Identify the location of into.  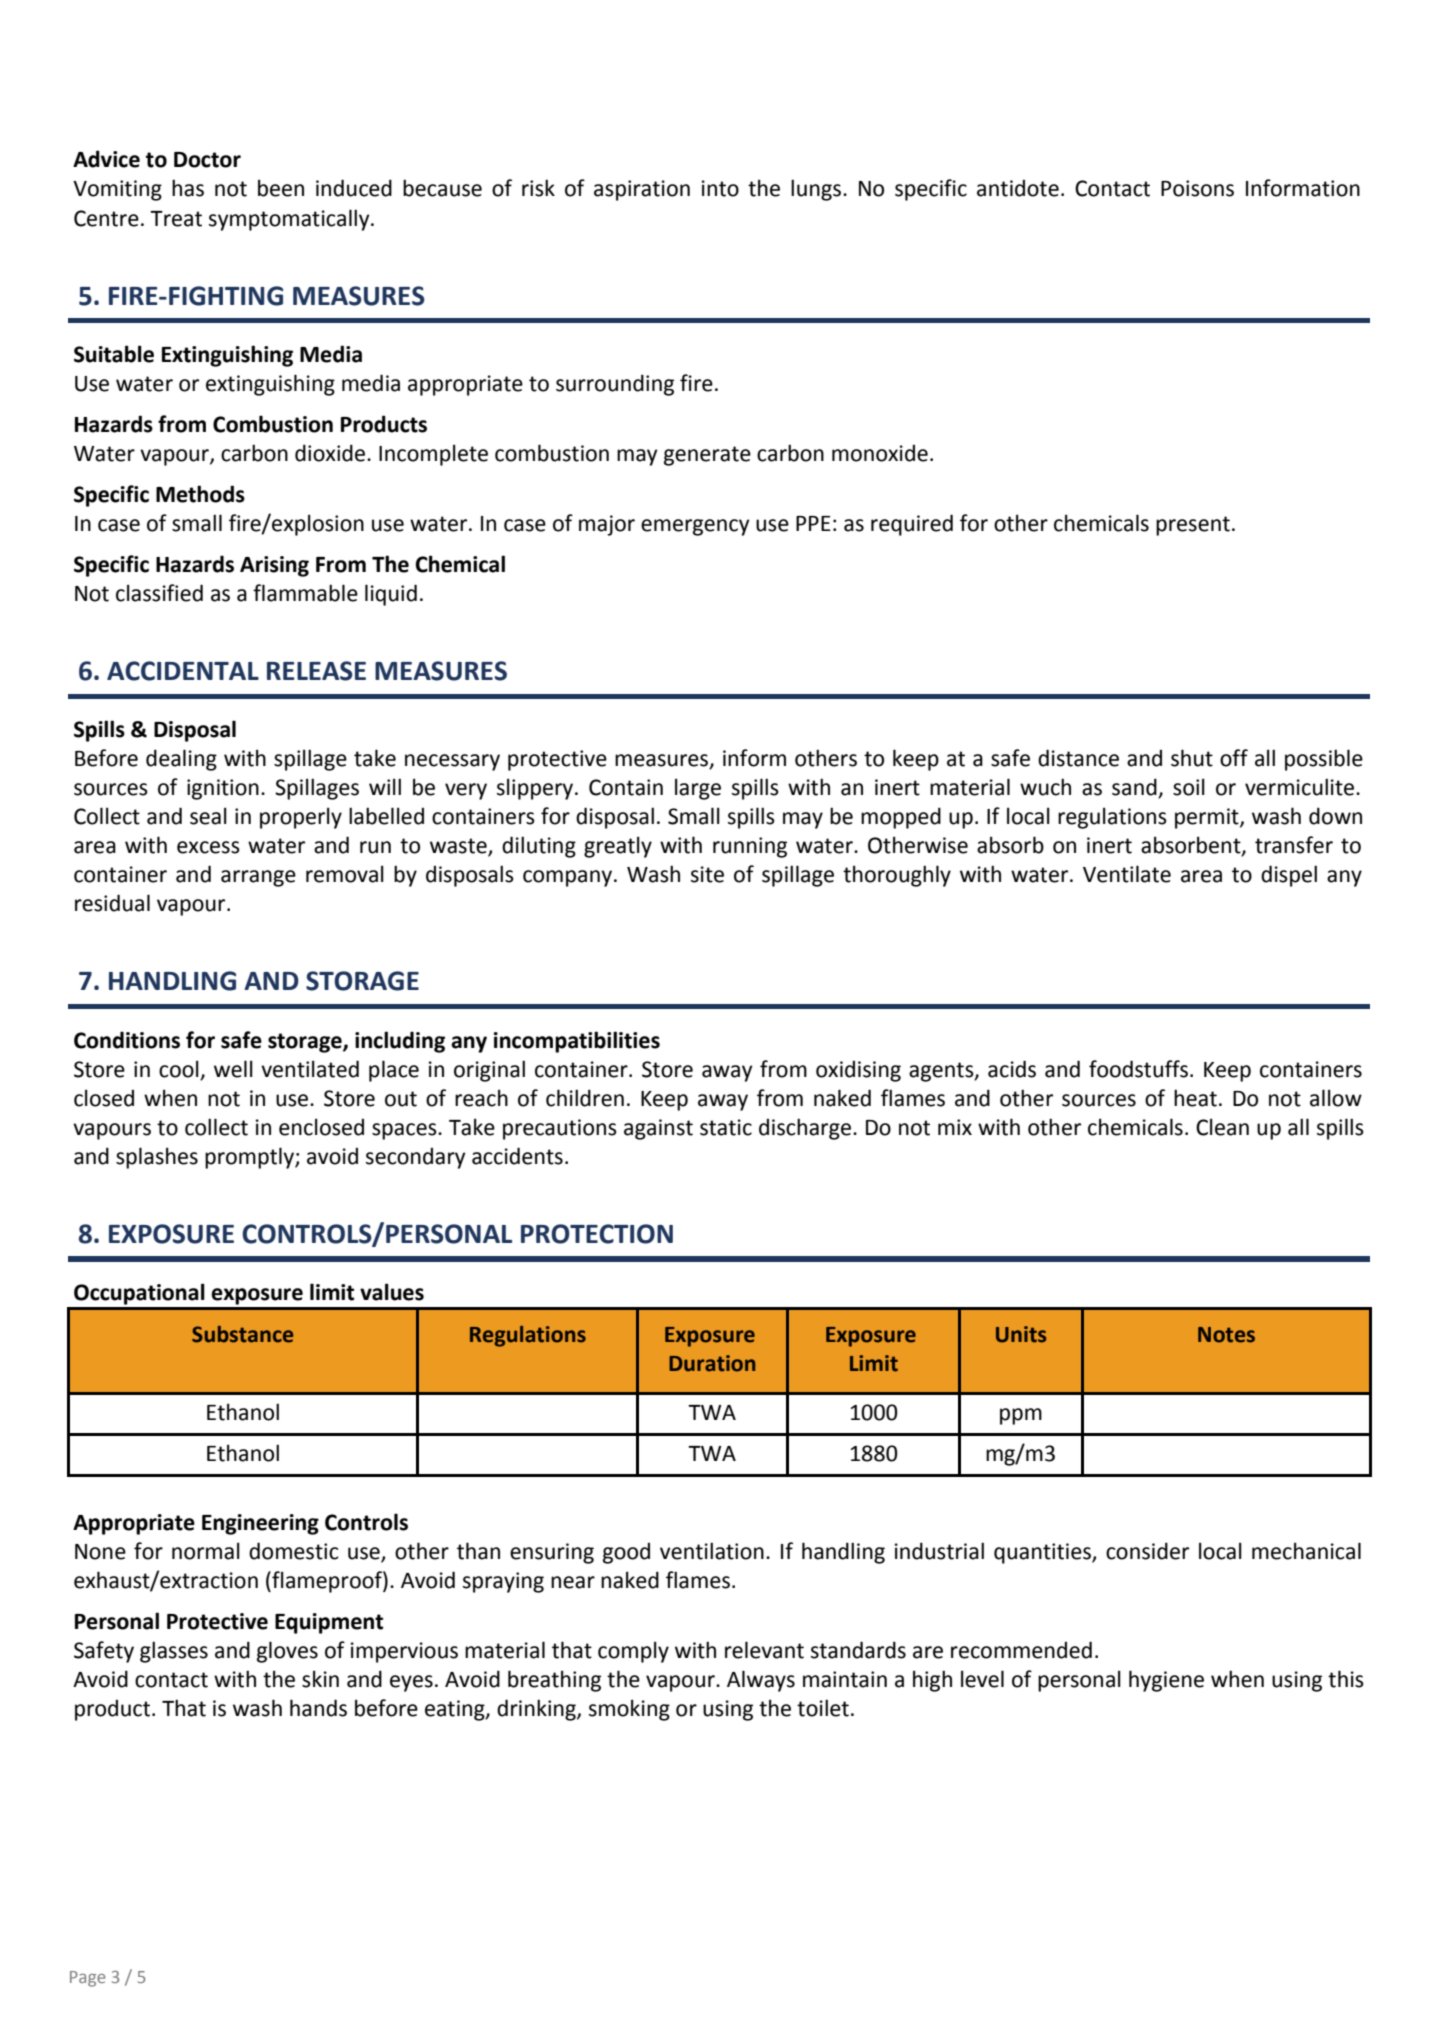
(720, 188).
